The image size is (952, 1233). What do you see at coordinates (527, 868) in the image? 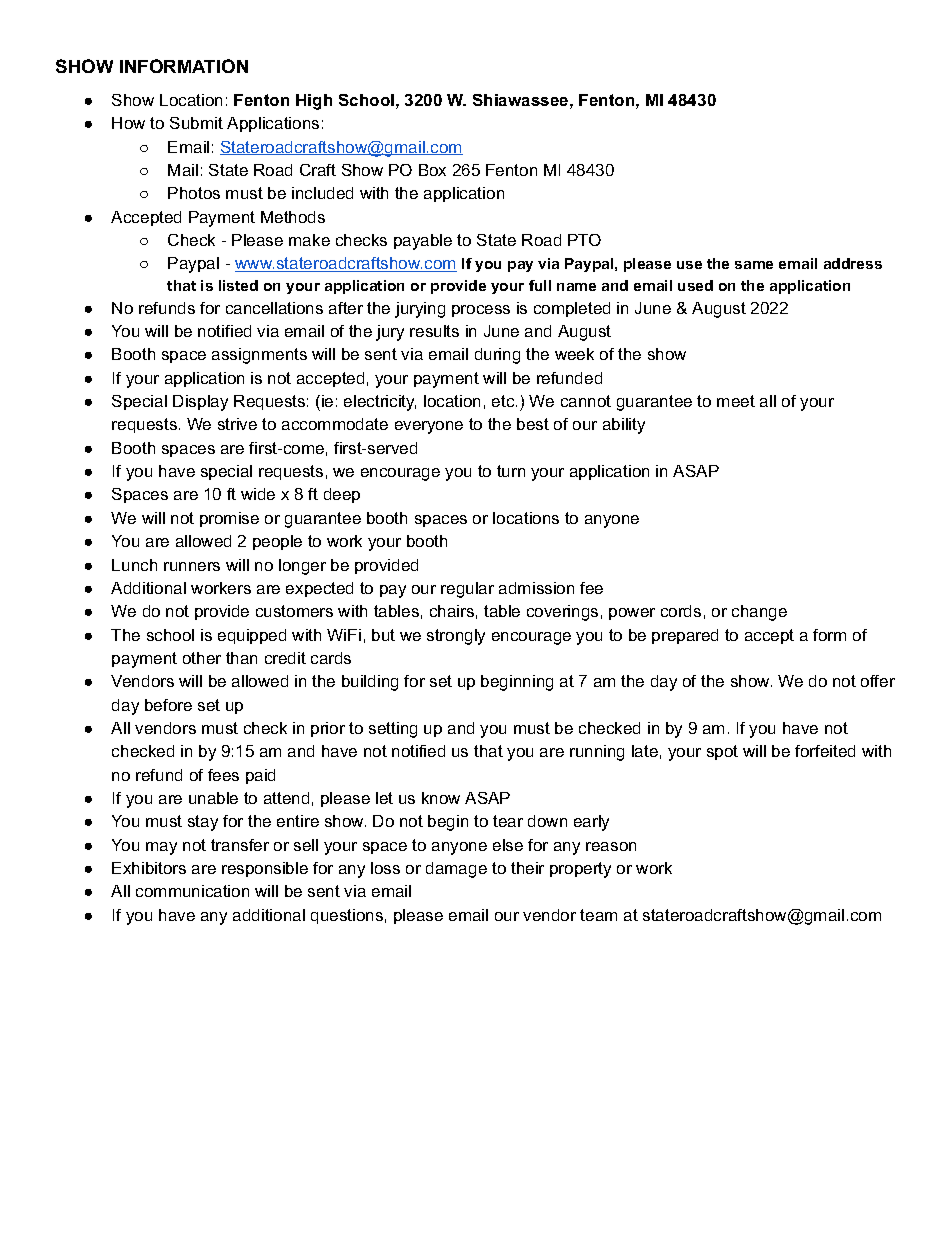
I see `their` at bounding box center [527, 868].
